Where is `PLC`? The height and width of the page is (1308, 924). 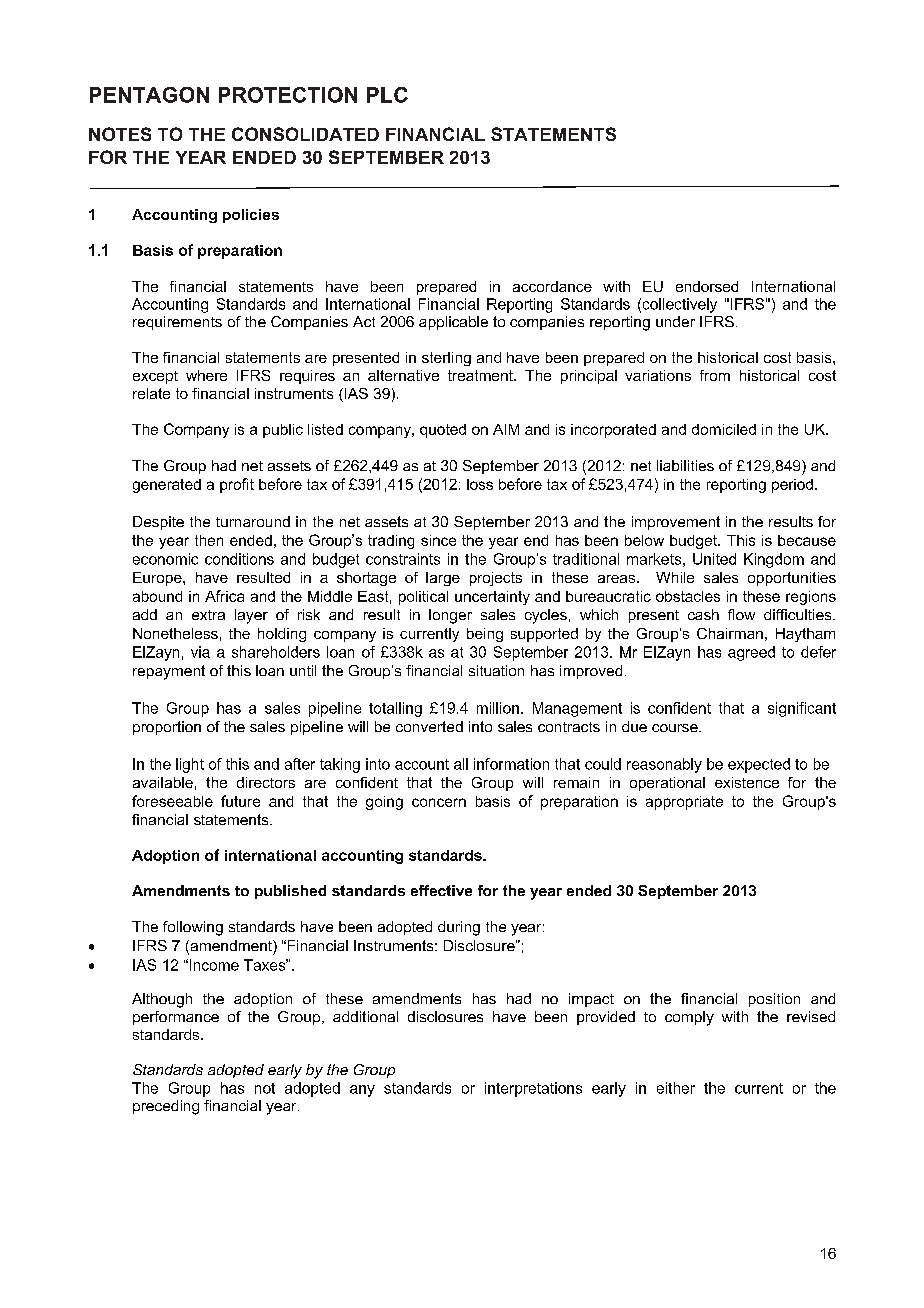 PLC is located at coordinates (387, 95).
